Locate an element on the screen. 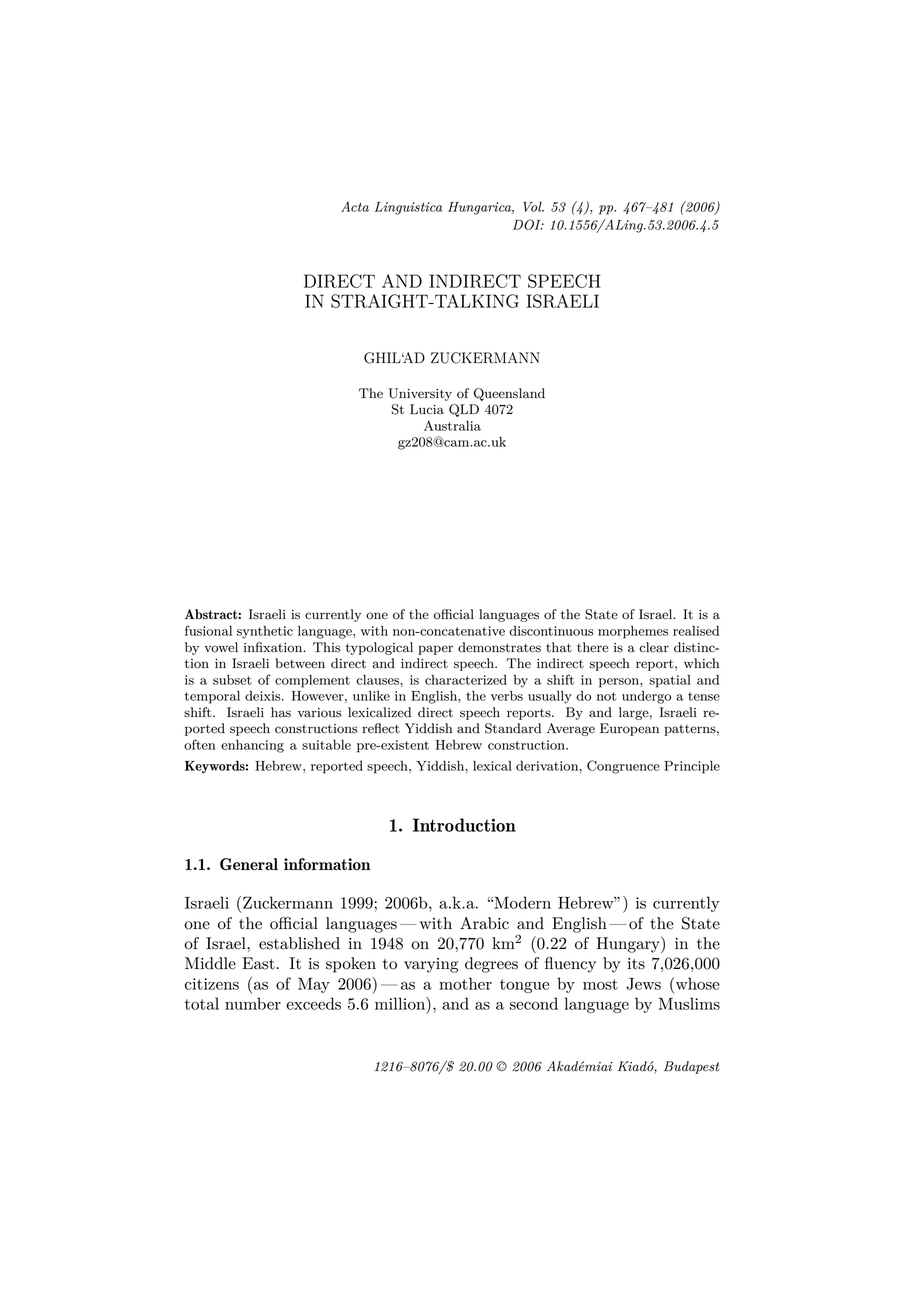 The height and width of the screenshot is (1308, 924). synthetic is located at coordinates (265, 632).
